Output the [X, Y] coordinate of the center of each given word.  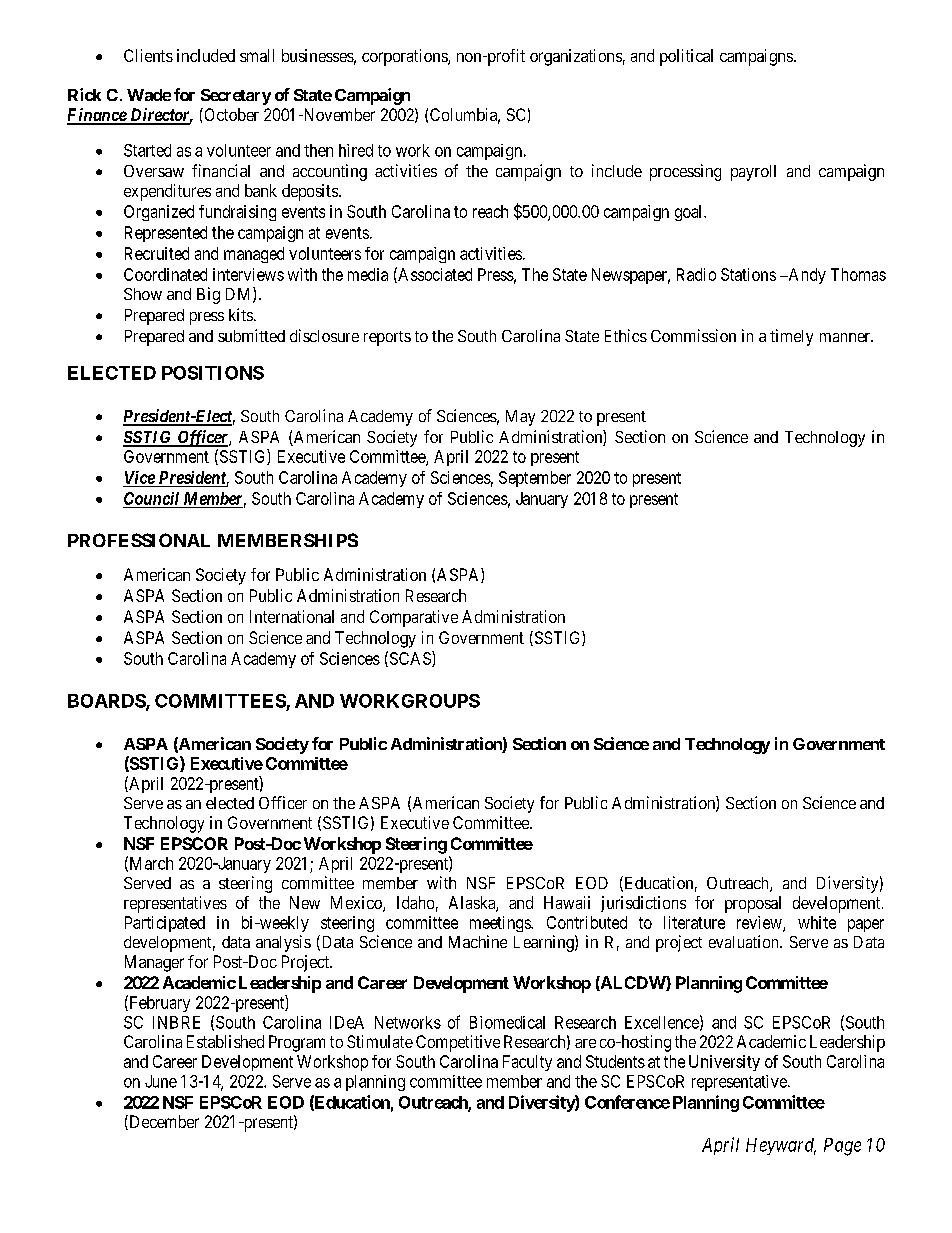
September [535, 479]
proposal [753, 904]
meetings [501, 924]
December [163, 1122]
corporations [405, 57]
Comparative [414, 618]
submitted [251, 335]
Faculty [527, 1063]
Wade [149, 95]
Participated [165, 924]
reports [387, 338]
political [686, 57]
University [724, 1063]
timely [791, 337]
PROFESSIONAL [139, 540]
